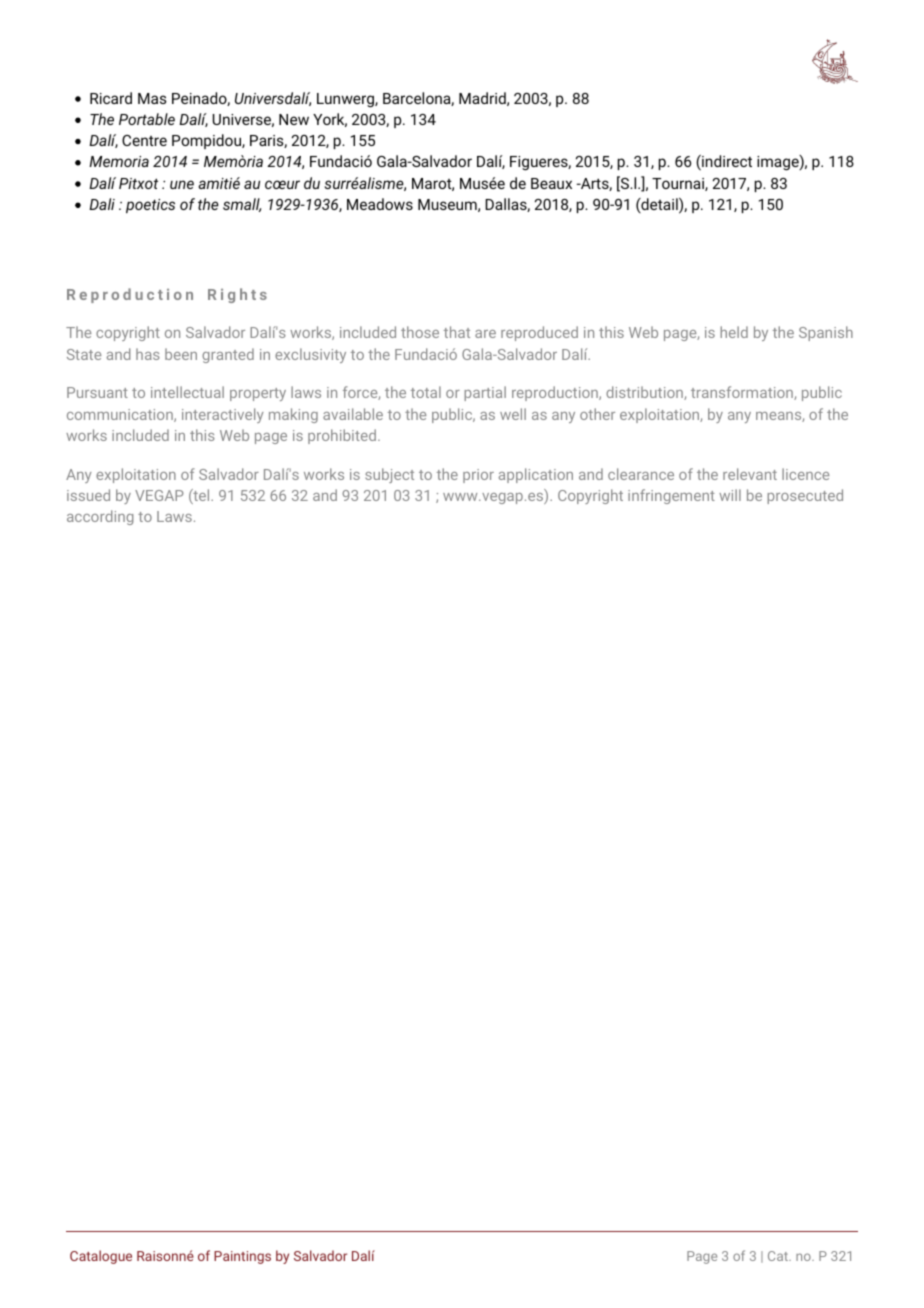  Describe the element at coordinates (478, 476) in the page. I see `prior` at that location.
